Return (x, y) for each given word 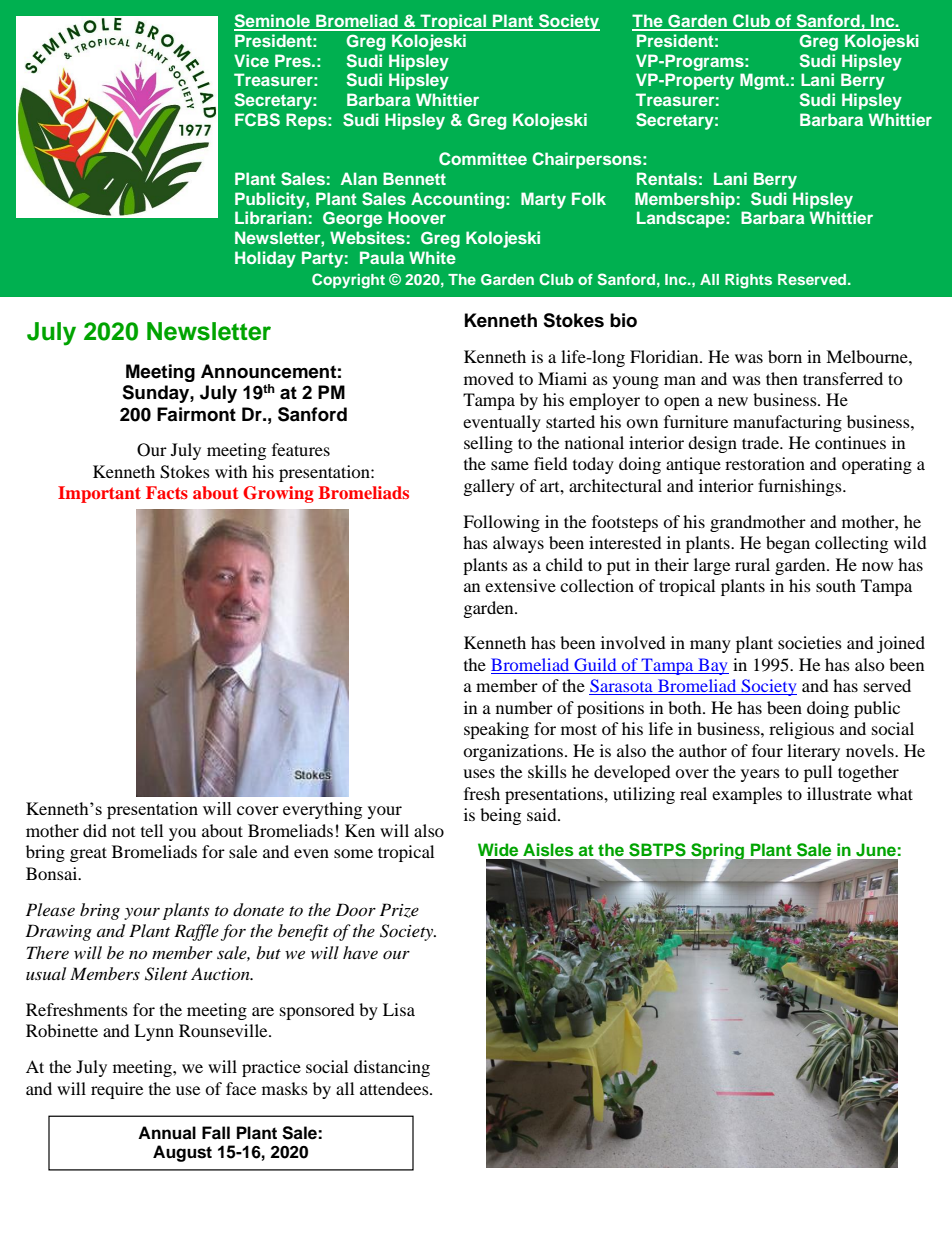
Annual (167, 1133)
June (876, 850)
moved (489, 378)
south (836, 585)
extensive (520, 585)
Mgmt (763, 81)
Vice (251, 60)
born (785, 356)
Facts (167, 492)
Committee (483, 159)
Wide (498, 849)
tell (152, 830)
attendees (395, 1088)
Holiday (265, 259)
